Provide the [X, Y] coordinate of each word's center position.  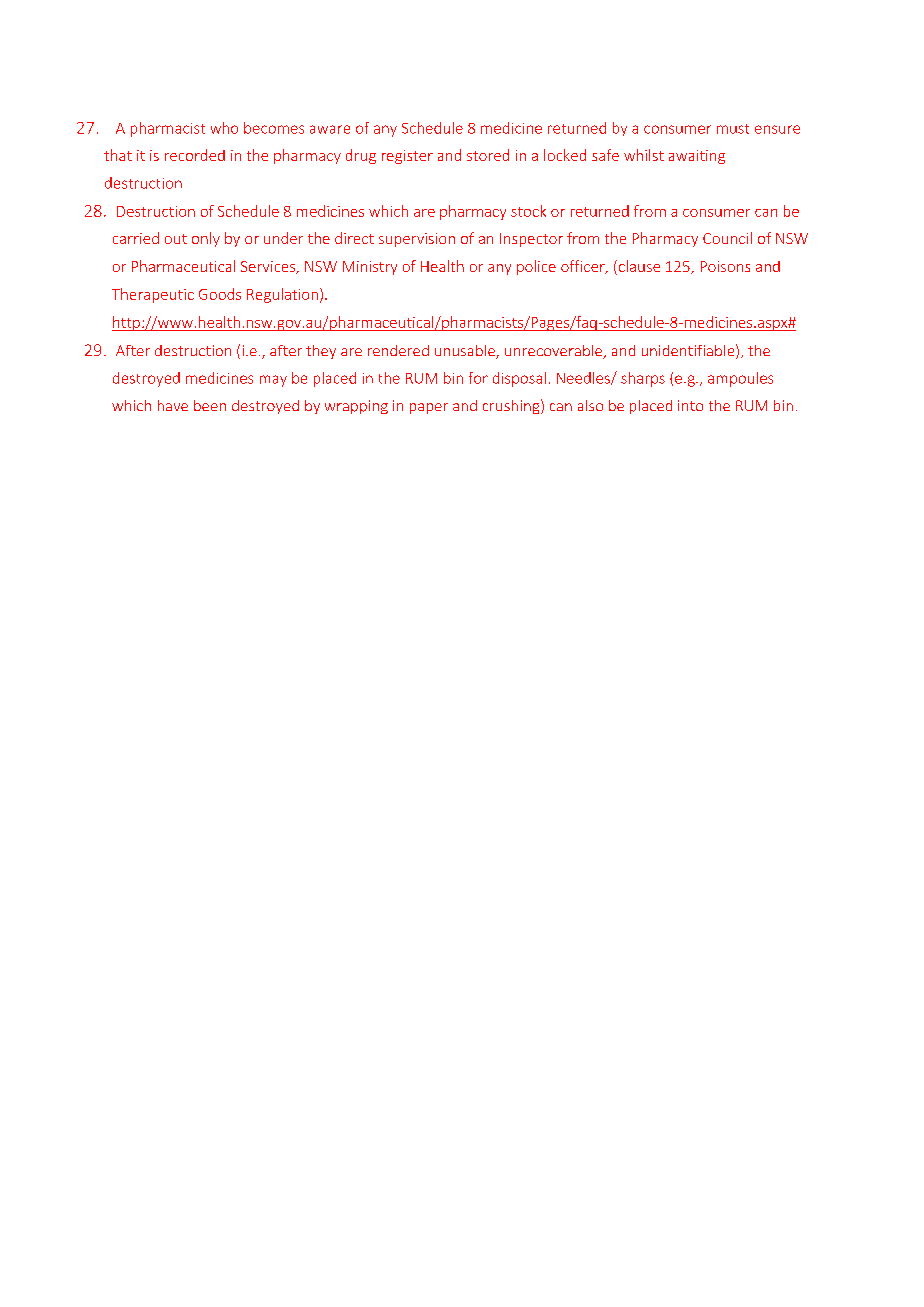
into [690, 405]
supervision [417, 240]
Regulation [282, 295]
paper [429, 408]
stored [488, 155]
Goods [220, 294]
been [210, 405]
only [206, 239]
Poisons [725, 266]
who [224, 128]
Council [727, 238]
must [733, 129]
